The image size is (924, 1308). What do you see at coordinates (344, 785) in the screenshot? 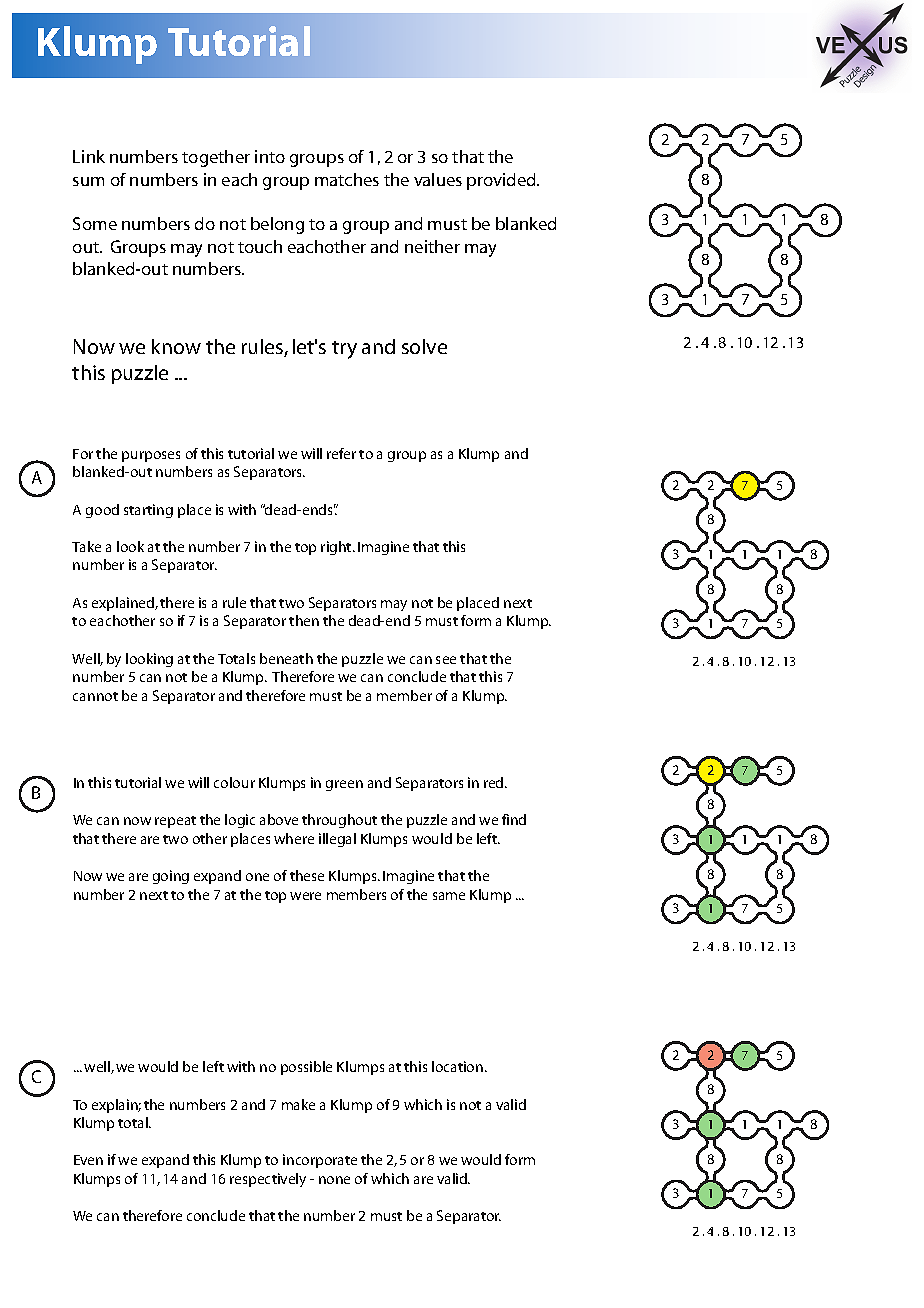
I see `green` at bounding box center [344, 785].
